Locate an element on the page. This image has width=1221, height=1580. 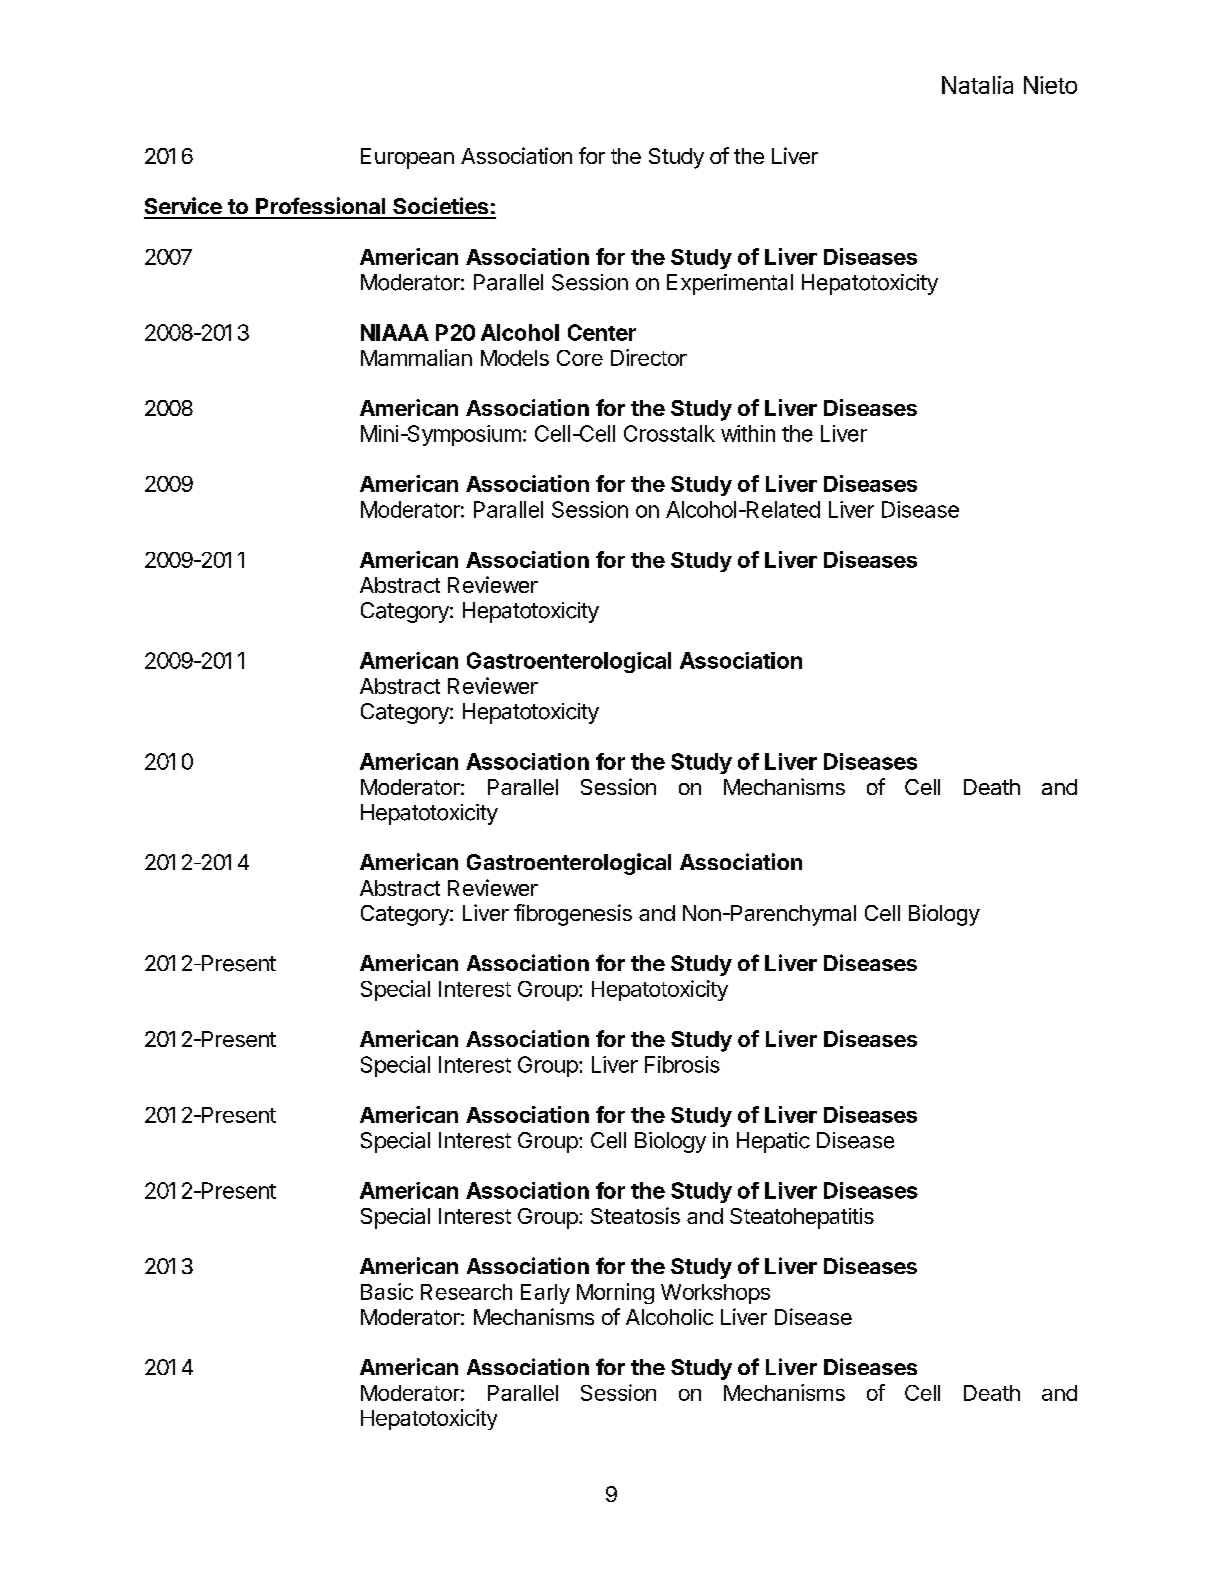
Fibrosis is located at coordinates (682, 1064).
